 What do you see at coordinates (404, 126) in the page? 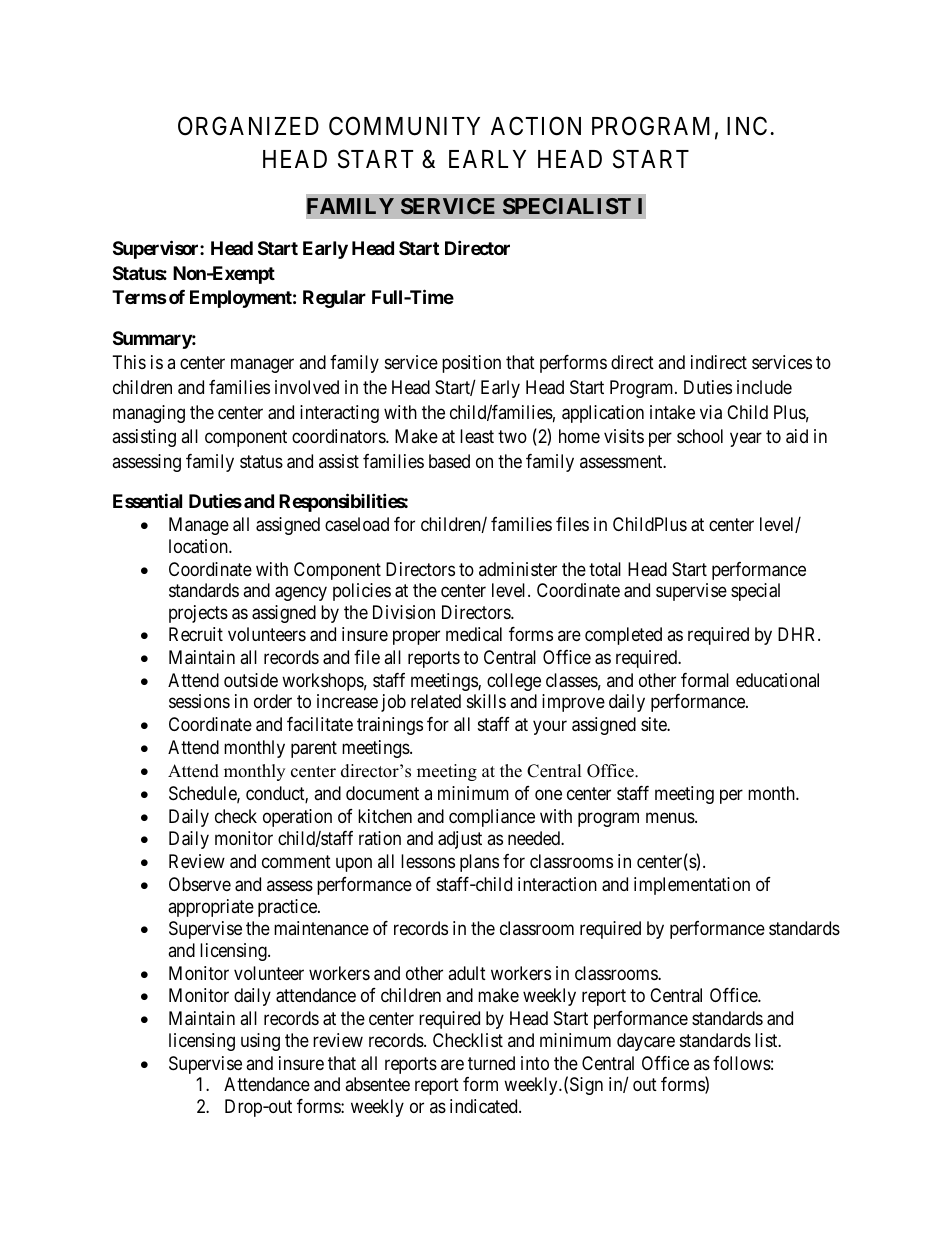
I see `COMMUNITY` at bounding box center [404, 126].
